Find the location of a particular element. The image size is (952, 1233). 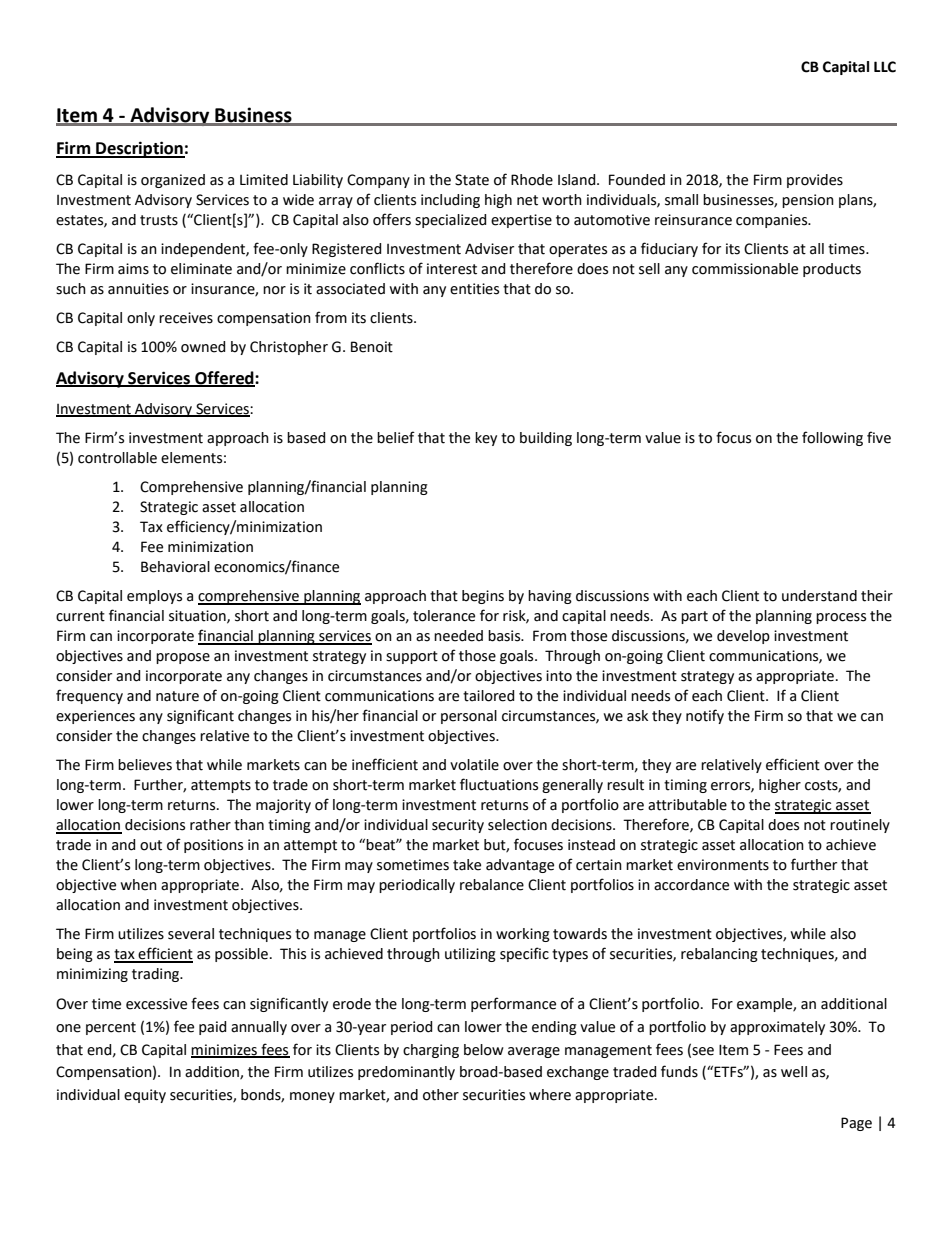

key is located at coordinates (486, 439).
